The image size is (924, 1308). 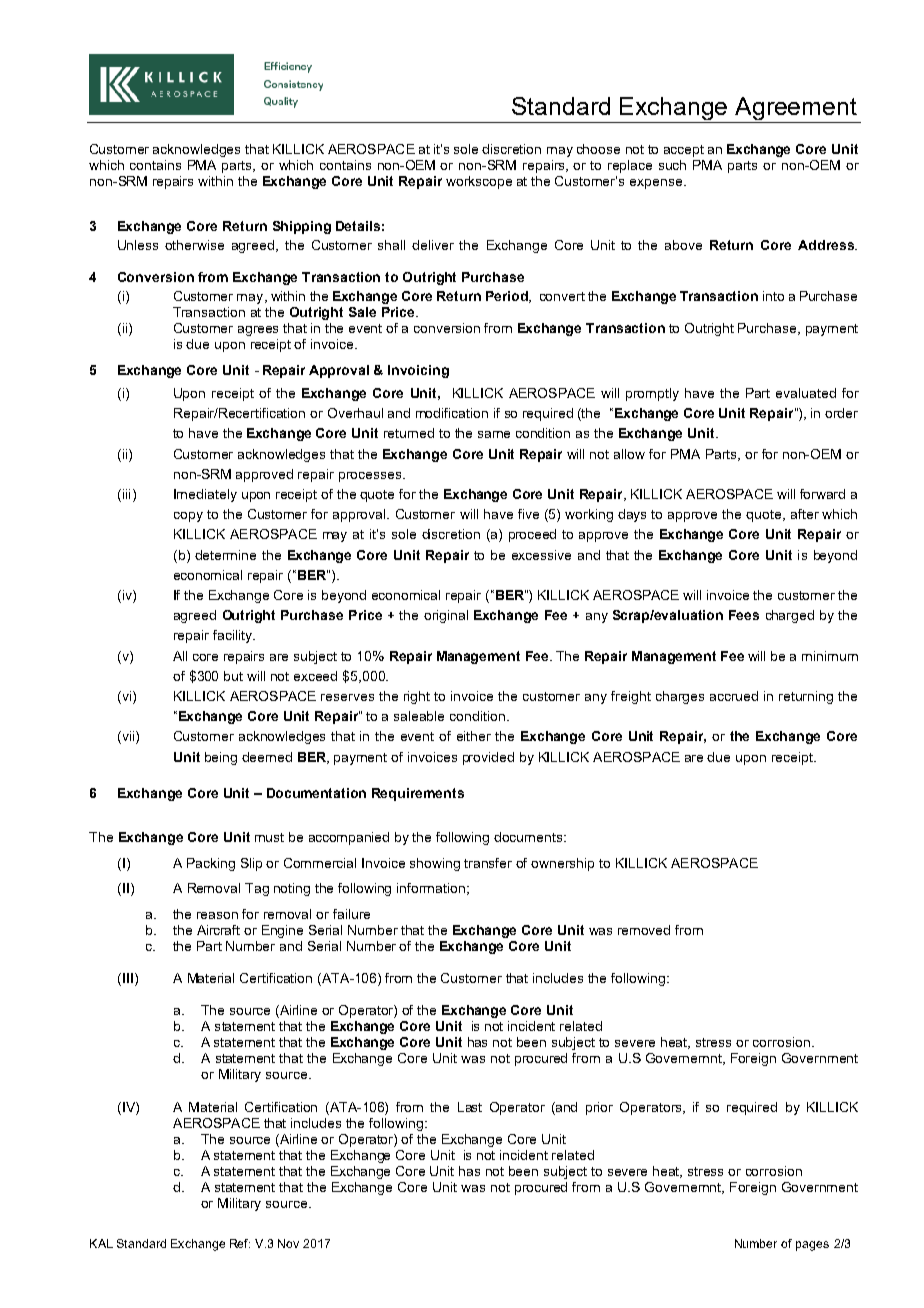 I want to click on accrued, so click(x=734, y=696).
